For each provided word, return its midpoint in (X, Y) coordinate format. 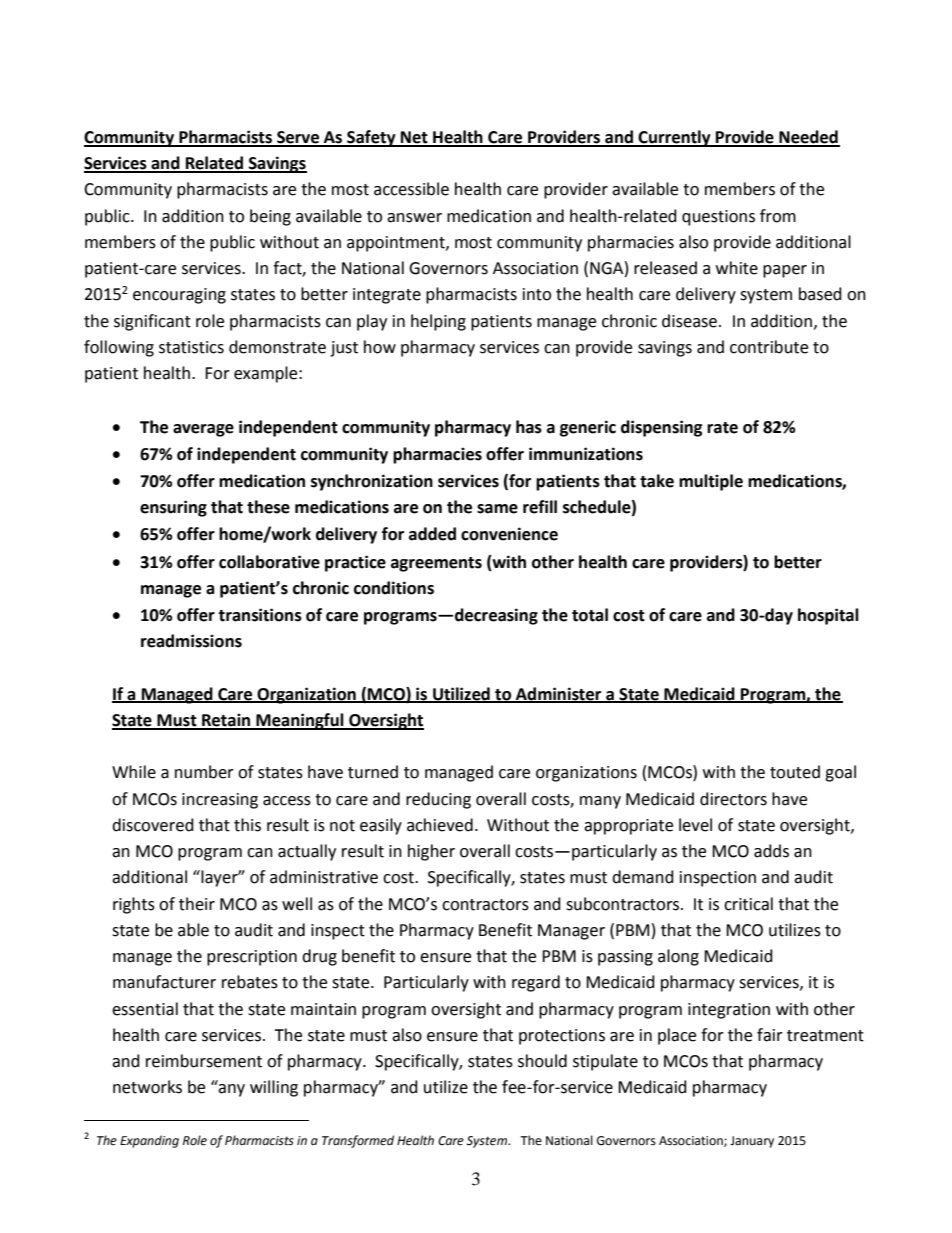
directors (733, 799)
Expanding (149, 1141)
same (497, 509)
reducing (438, 800)
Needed (808, 138)
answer (414, 218)
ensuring (173, 508)
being (270, 217)
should (542, 1061)
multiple (711, 482)
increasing (220, 801)
